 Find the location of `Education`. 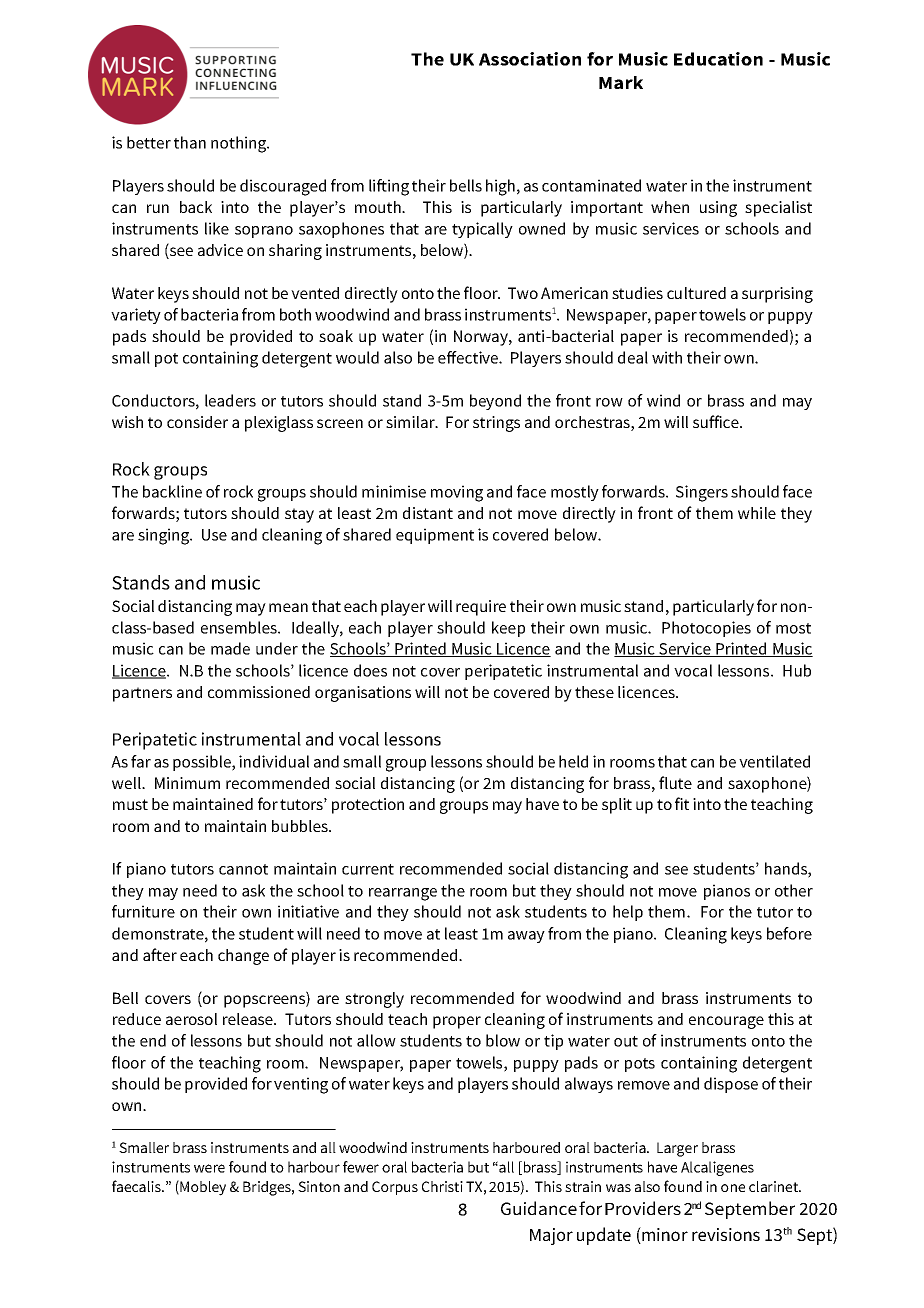

Education is located at coordinates (718, 59).
